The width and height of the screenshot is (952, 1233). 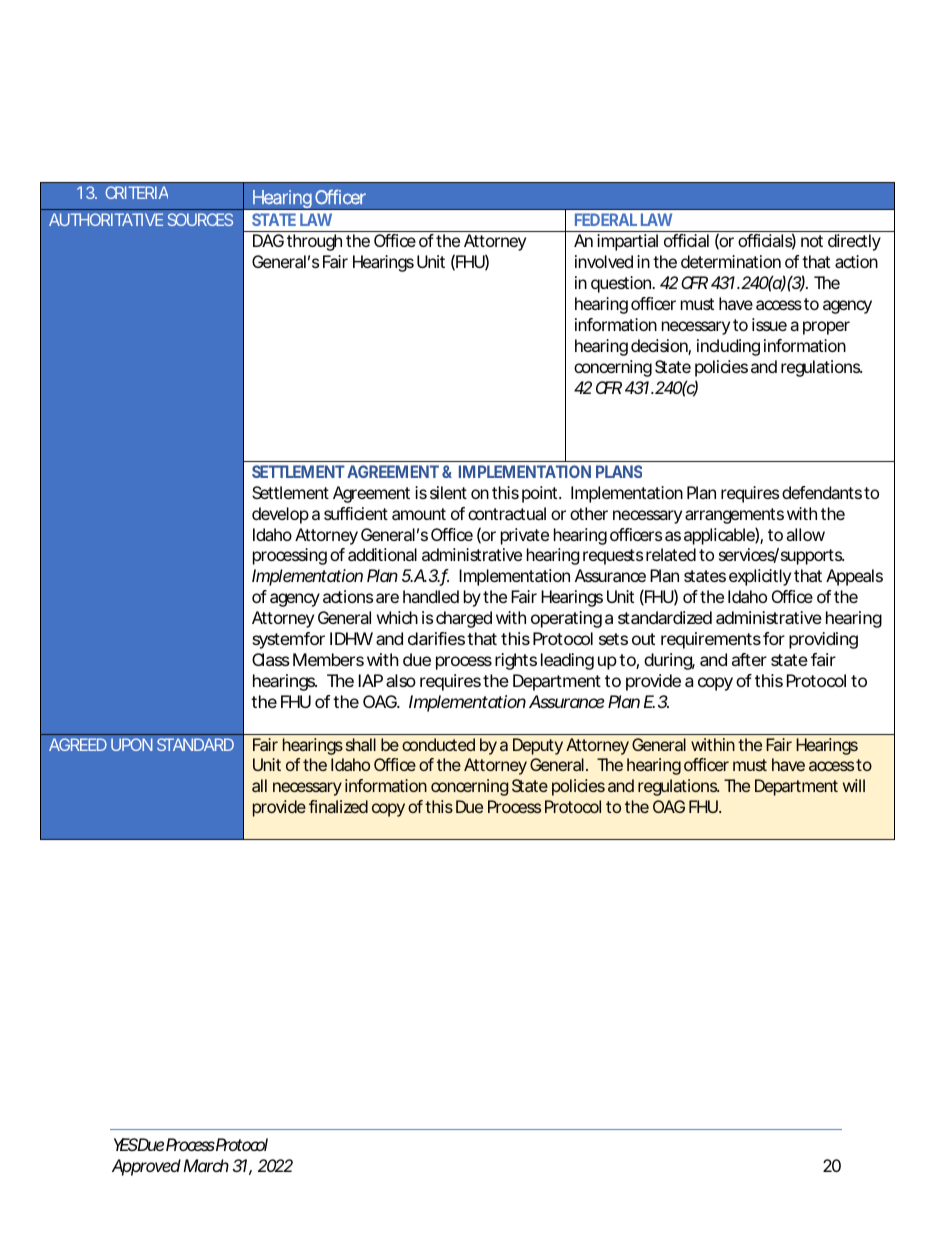 I want to click on conducted, so click(x=438, y=744).
